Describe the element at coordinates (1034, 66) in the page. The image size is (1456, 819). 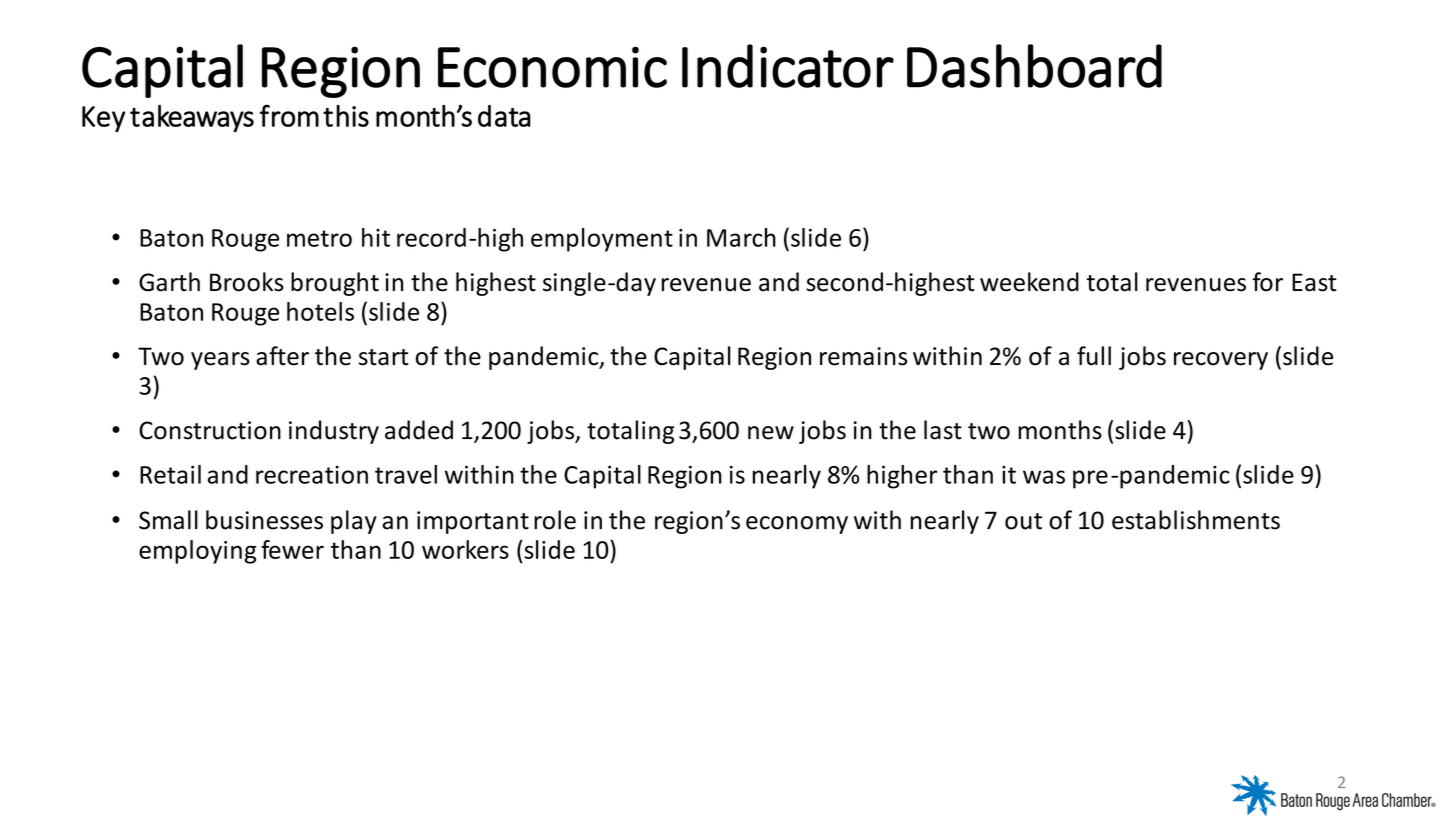
I see `Dashboard` at that location.
